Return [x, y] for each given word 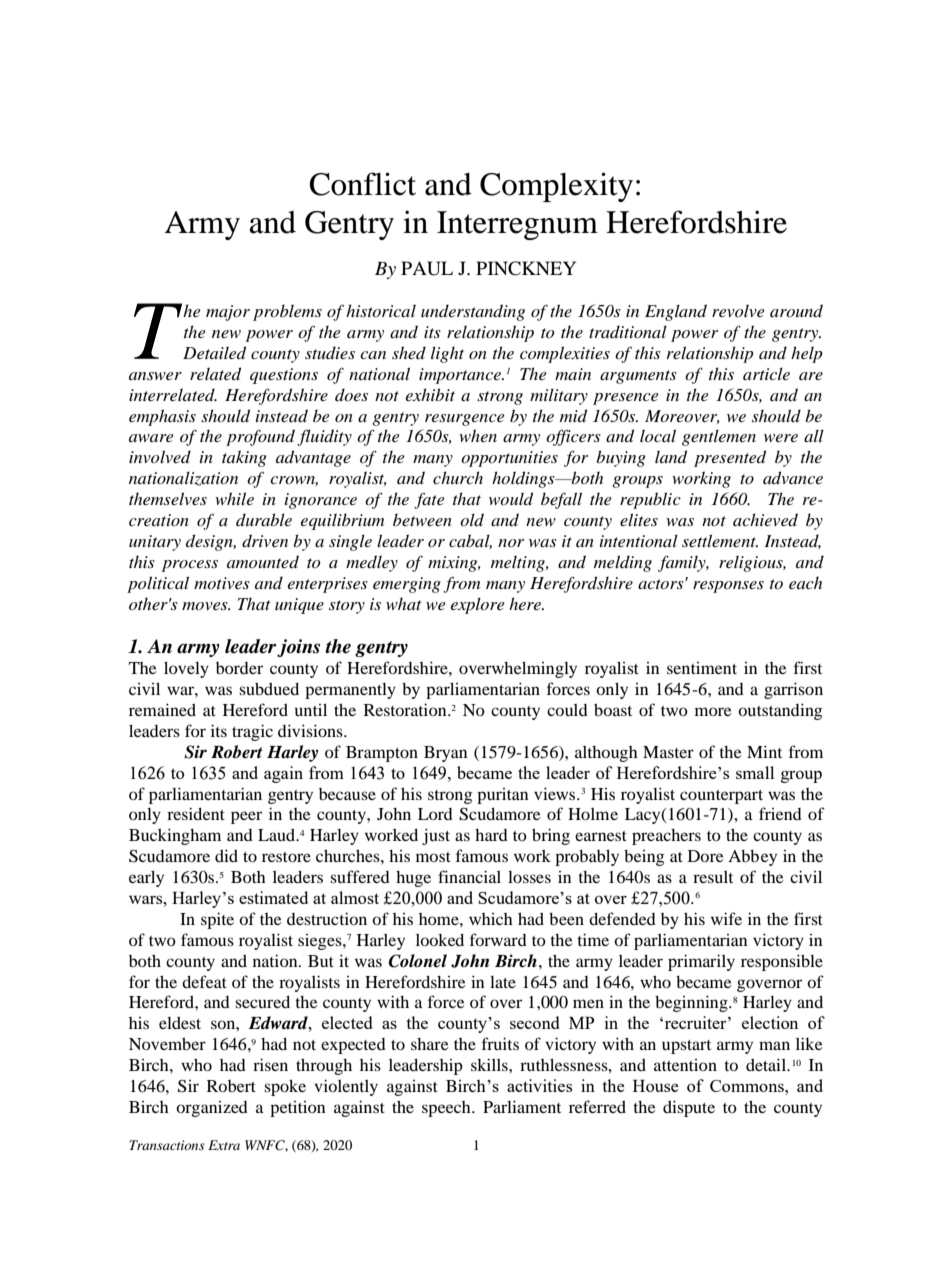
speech [447, 1109]
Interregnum [517, 225]
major [228, 313]
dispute [689, 1108]
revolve [738, 310]
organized [212, 1109]
